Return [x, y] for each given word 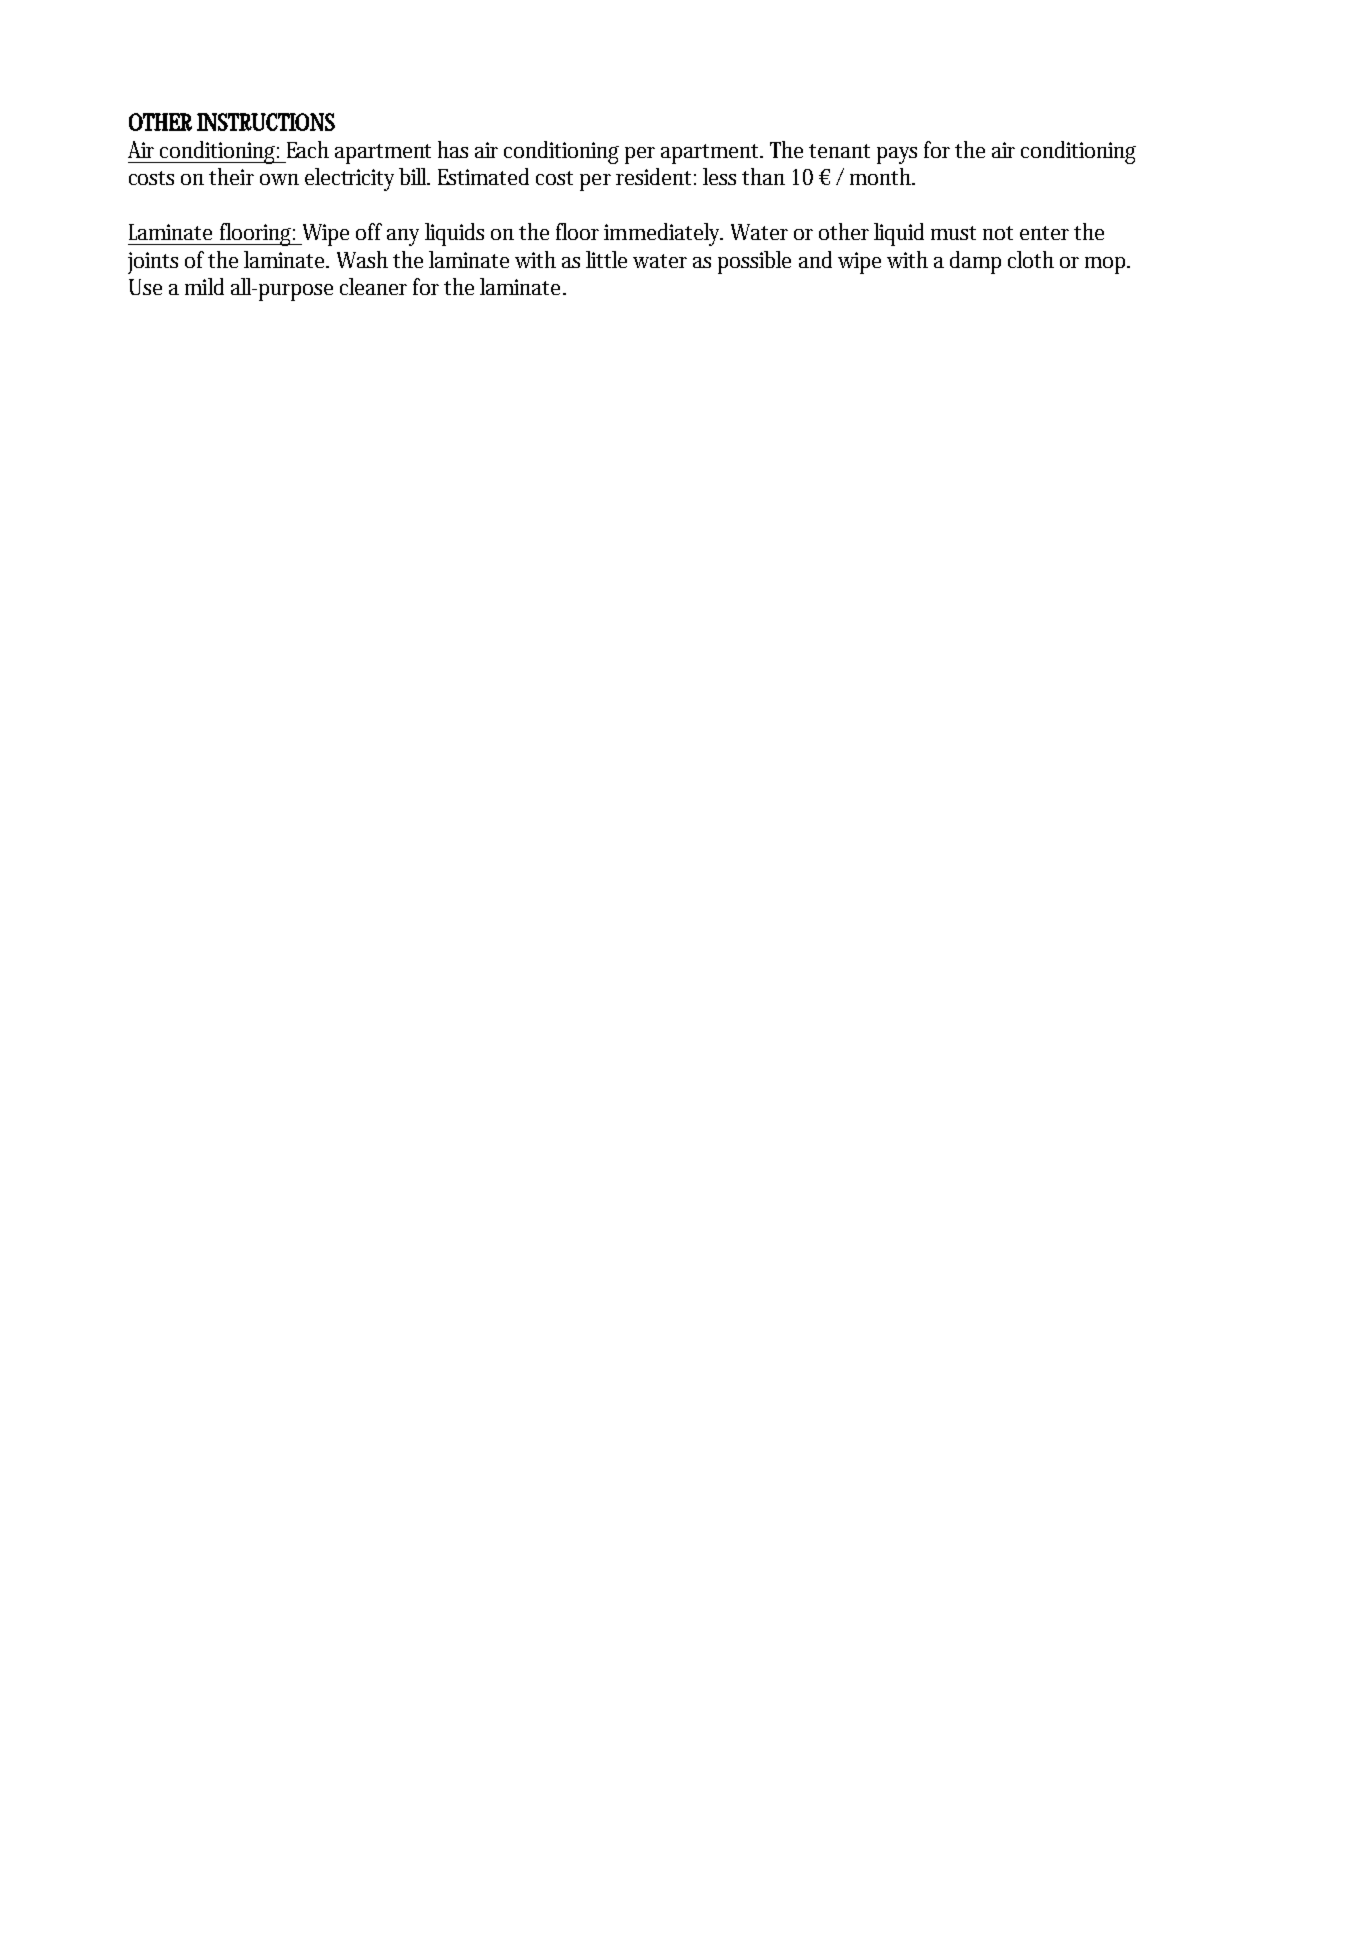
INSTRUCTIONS [266, 122]
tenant [839, 151]
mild [204, 286]
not [998, 233]
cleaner [373, 286]
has [453, 149]
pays [897, 155]
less [719, 176]
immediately [663, 234]
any [403, 237]
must [953, 233]
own [279, 179]
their [231, 176]
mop [1106, 265]
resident [653, 176]
